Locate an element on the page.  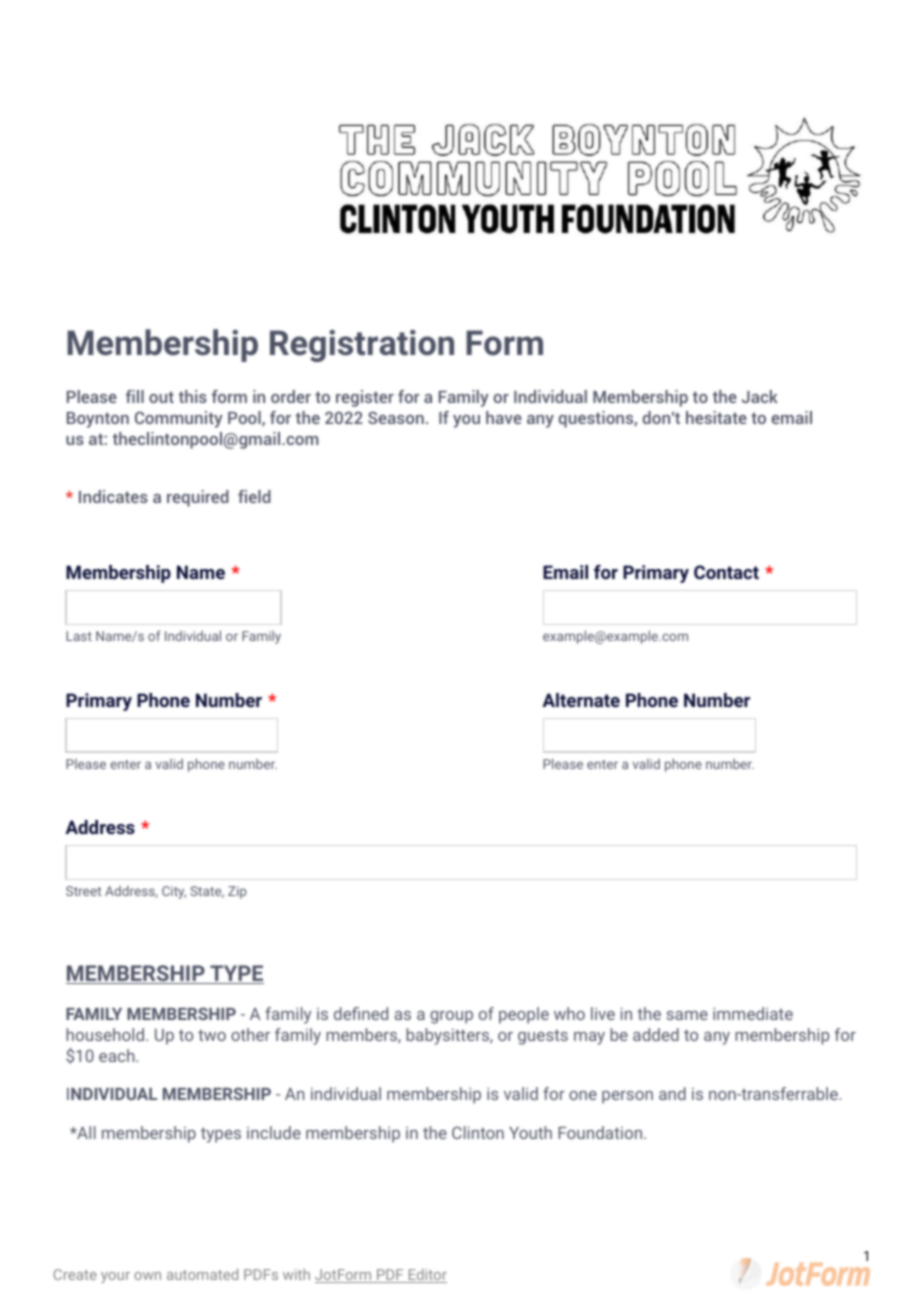
register is located at coordinates (365, 398).
